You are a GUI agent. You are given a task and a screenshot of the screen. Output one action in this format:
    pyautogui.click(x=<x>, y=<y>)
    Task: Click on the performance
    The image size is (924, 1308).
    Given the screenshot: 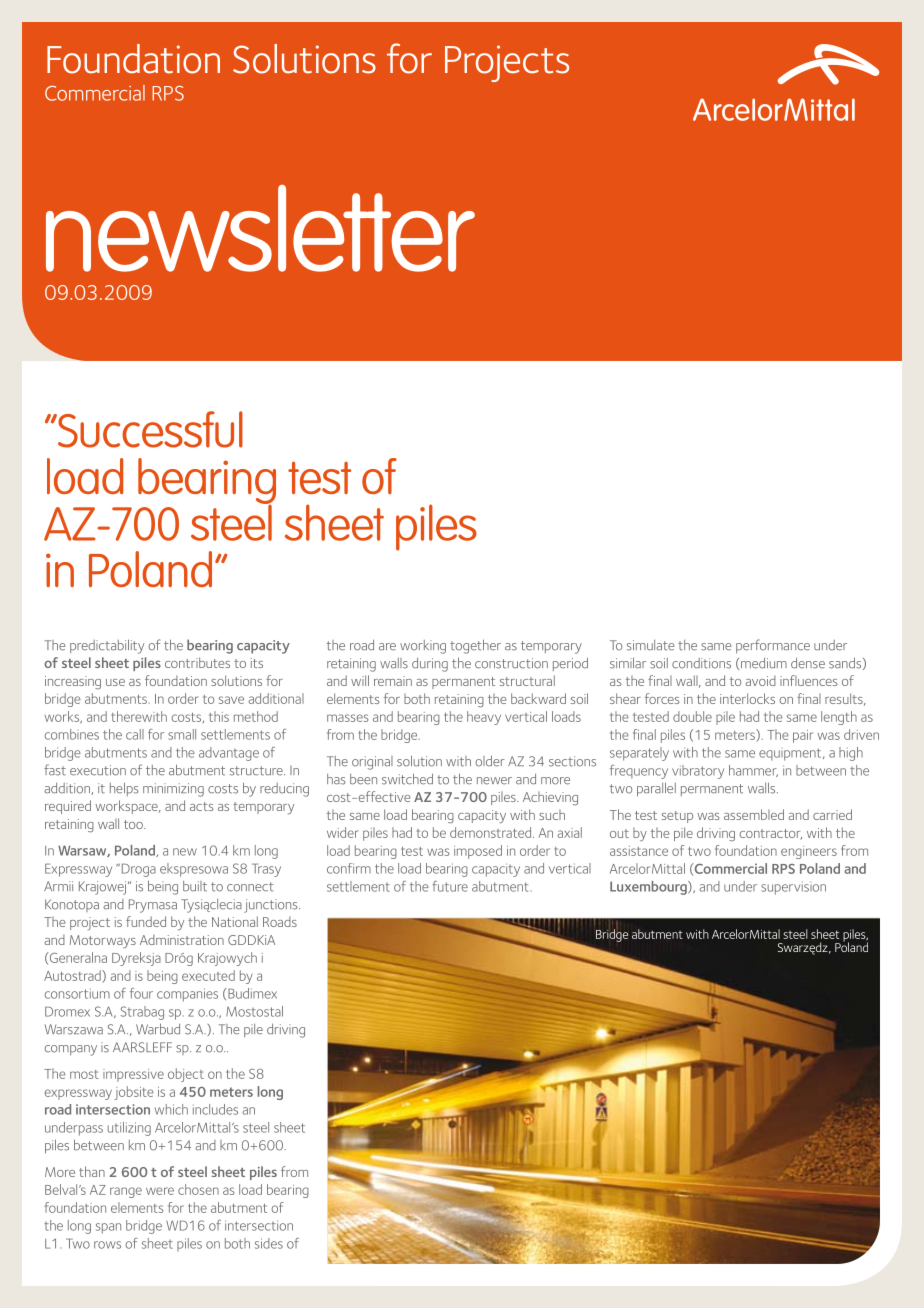 What is the action you would take?
    pyautogui.click(x=773, y=646)
